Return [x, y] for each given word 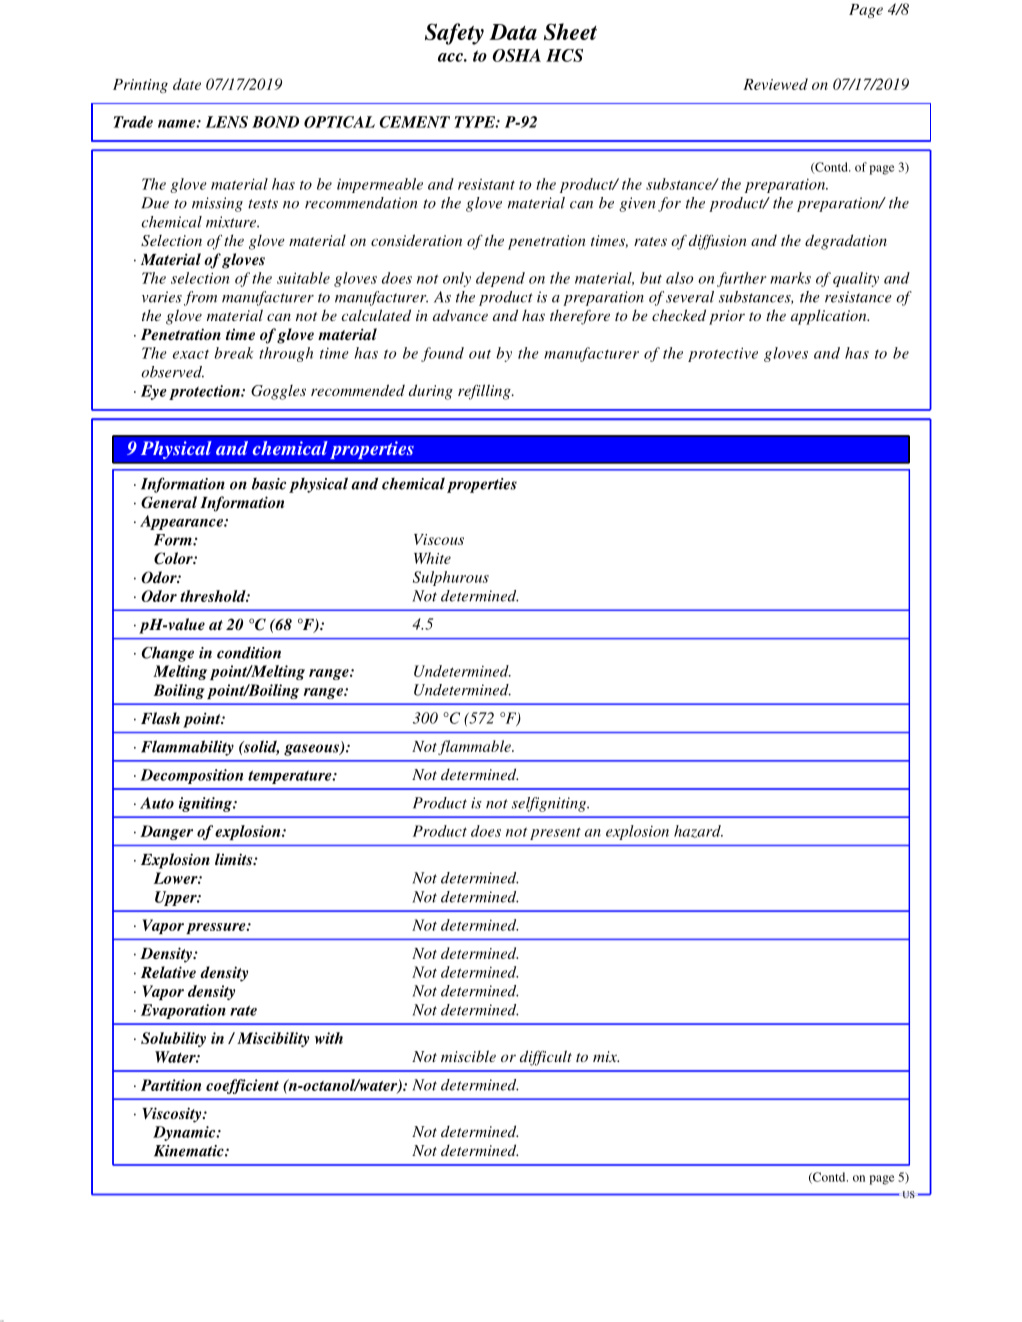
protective [723, 354]
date [187, 84]
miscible [468, 1056]
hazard [698, 831]
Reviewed [775, 84]
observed [172, 372]
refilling [485, 392]
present [555, 833]
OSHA [516, 55]
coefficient [242, 1086]
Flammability [187, 748]
